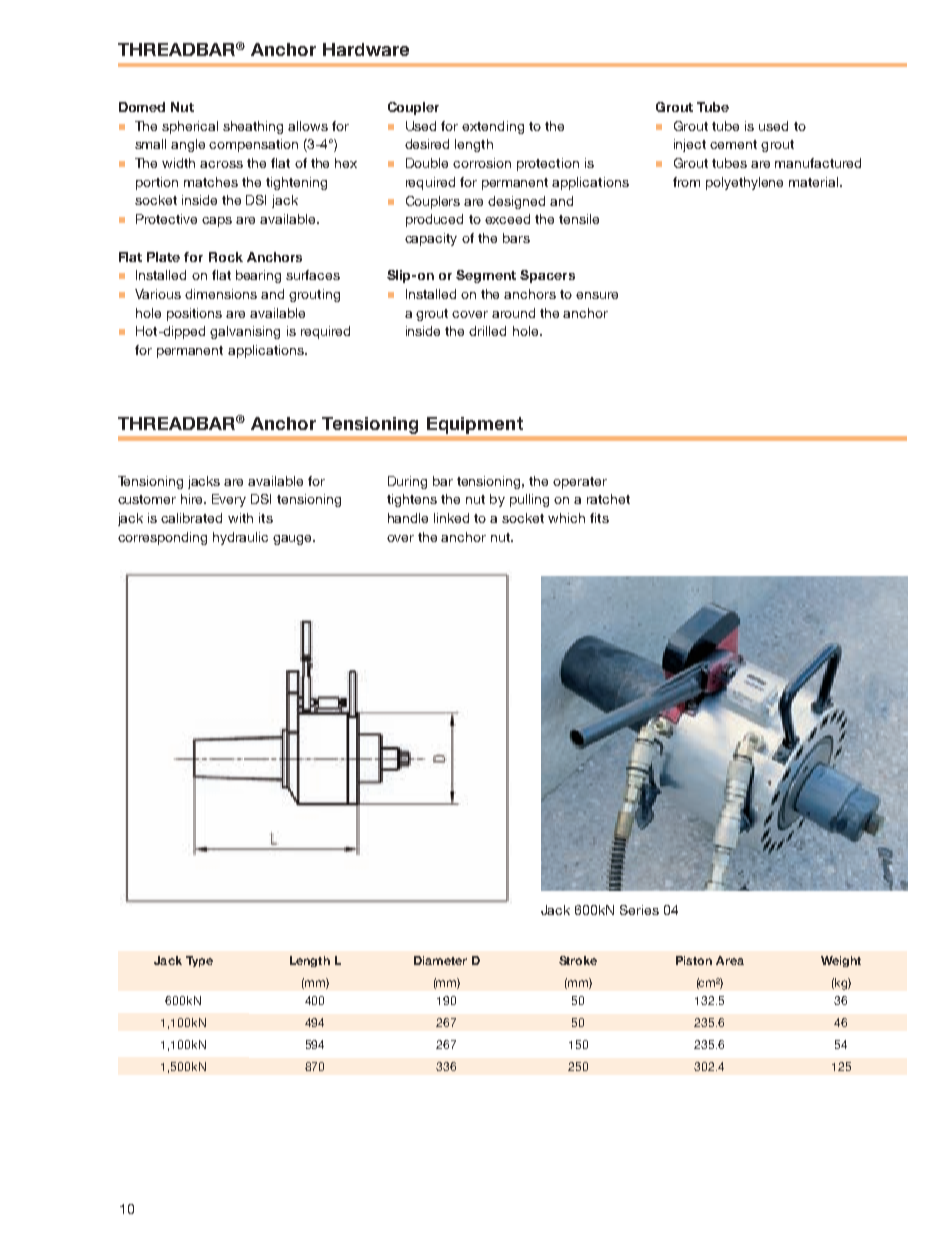 This screenshot has height=1233, width=952. Describe the element at coordinates (253, 127) in the screenshot. I see `sheathing` at that location.
